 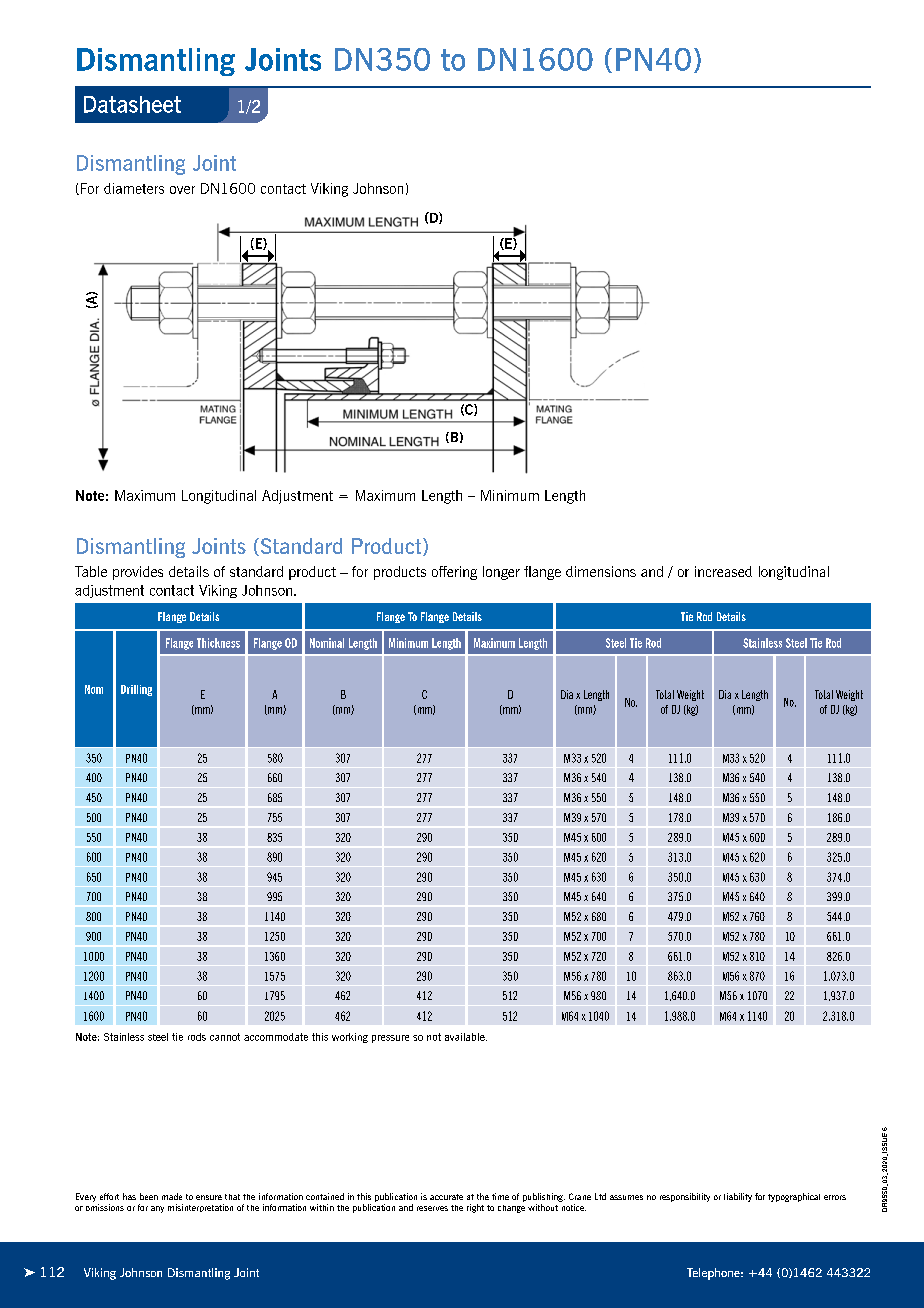 I want to click on increased, so click(x=723, y=571).
